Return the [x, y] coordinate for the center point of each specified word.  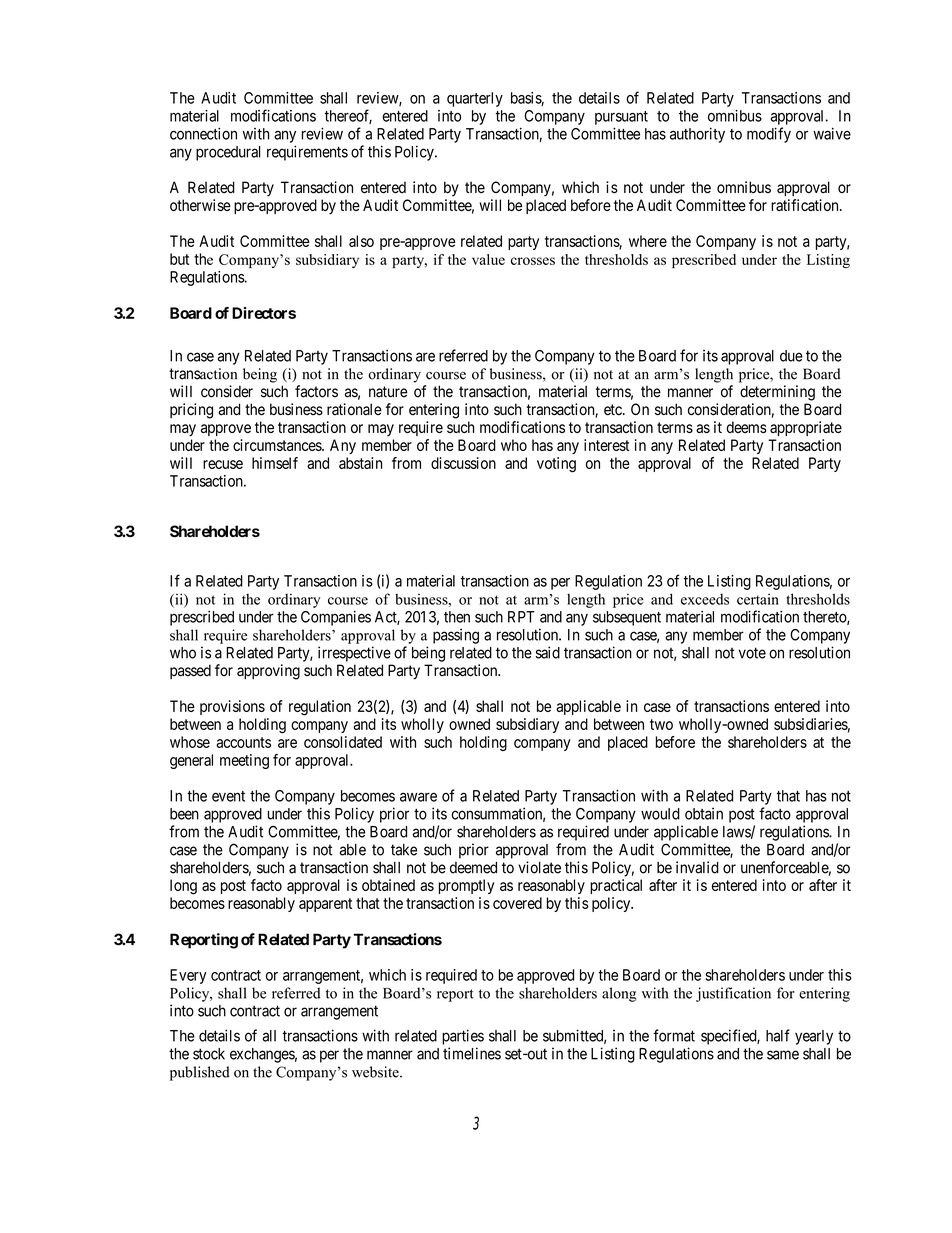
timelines [472, 1053]
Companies [336, 618]
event [228, 796]
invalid [697, 867]
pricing [191, 411]
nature [388, 392]
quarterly [475, 99]
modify [769, 135]
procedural [228, 153]
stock [209, 1054]
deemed [473, 868]
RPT [521, 617]
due [791, 356]
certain [758, 599]
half [778, 1035]
